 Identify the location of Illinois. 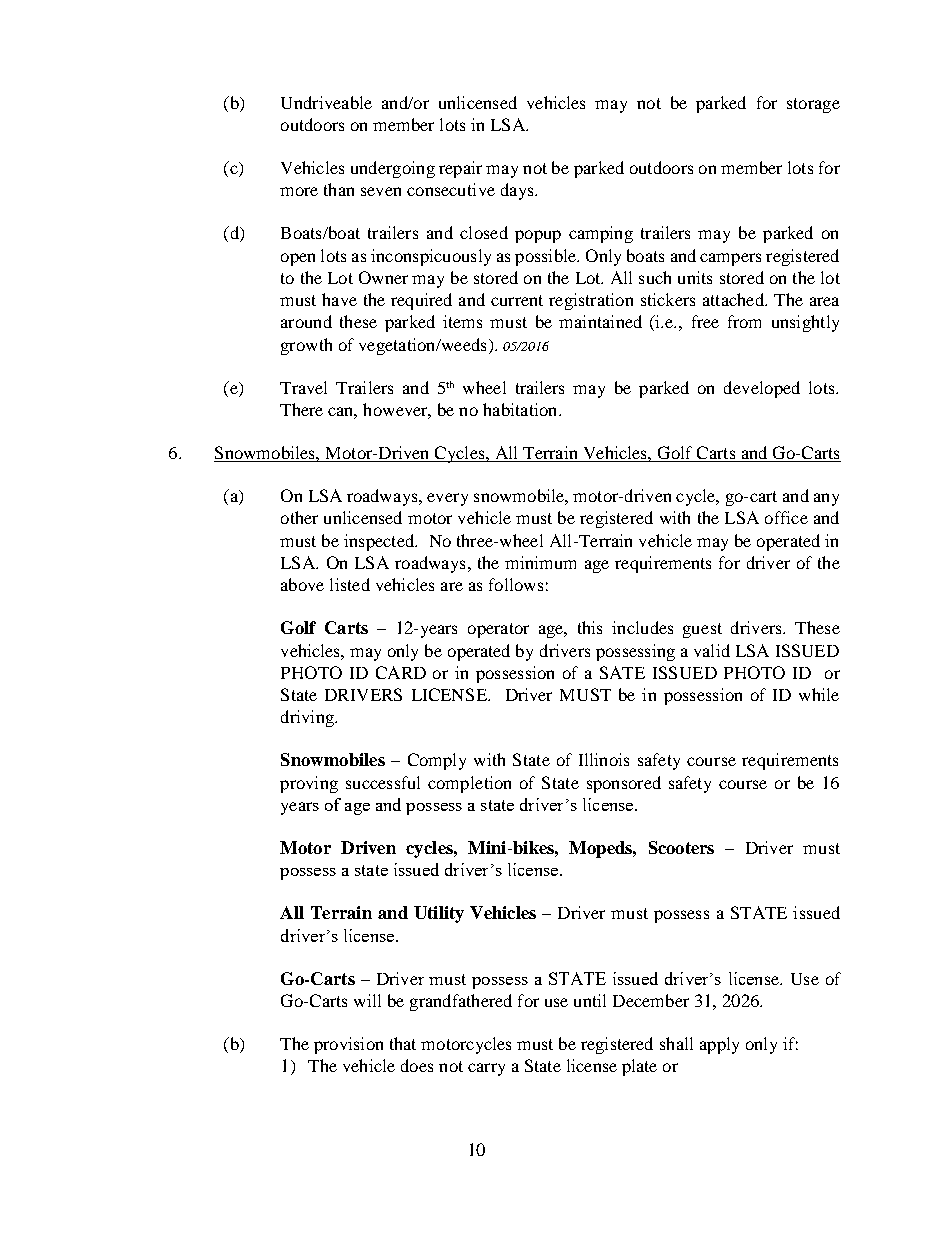
(604, 759).
